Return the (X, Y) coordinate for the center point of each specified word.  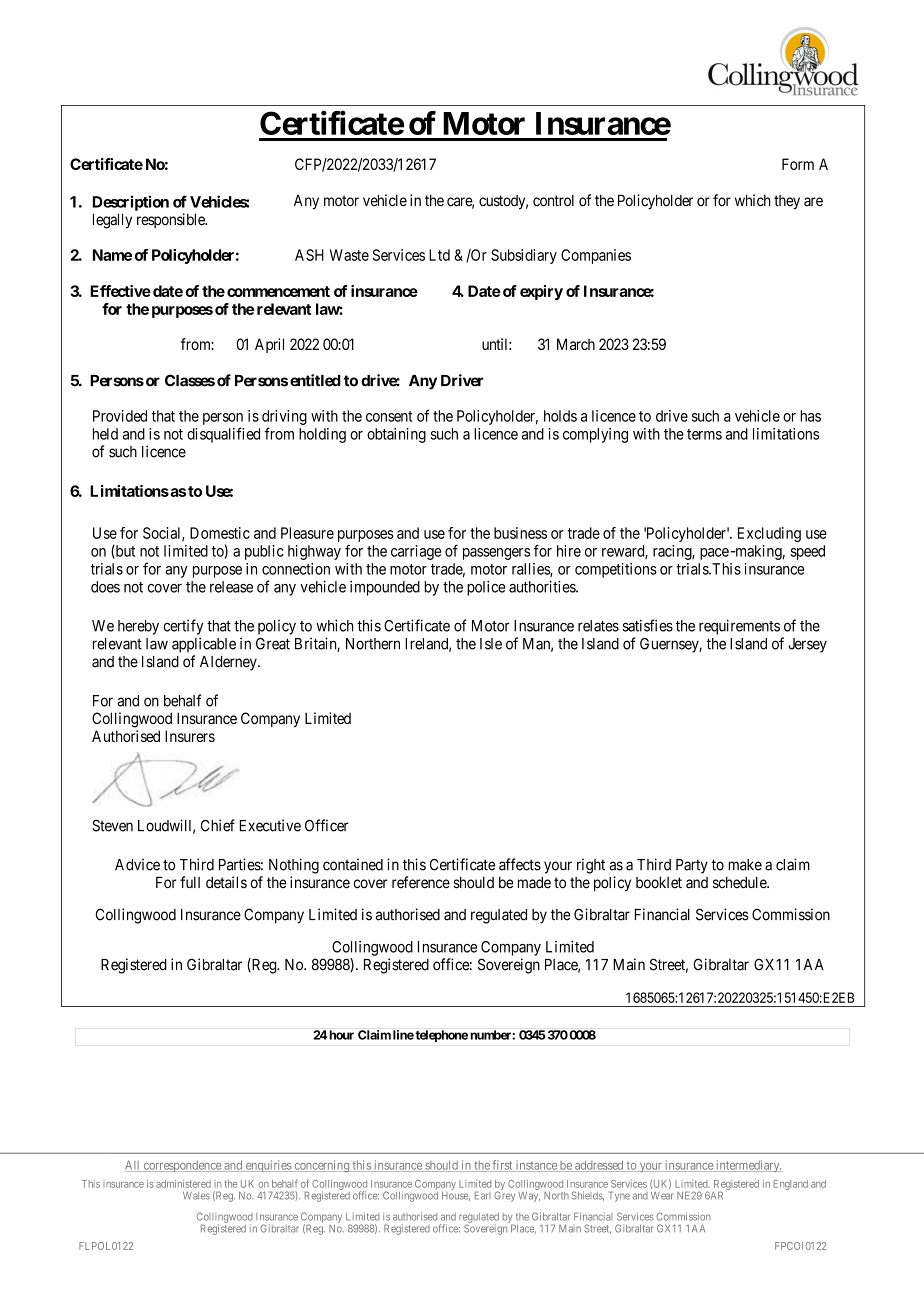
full (190, 882)
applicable (204, 645)
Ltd (439, 255)
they (787, 202)
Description (131, 203)
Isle (491, 644)
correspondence (182, 1166)
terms (704, 434)
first (503, 1166)
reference (421, 882)
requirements (739, 627)
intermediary (748, 1166)
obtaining (396, 435)
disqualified (223, 435)
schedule (740, 883)
